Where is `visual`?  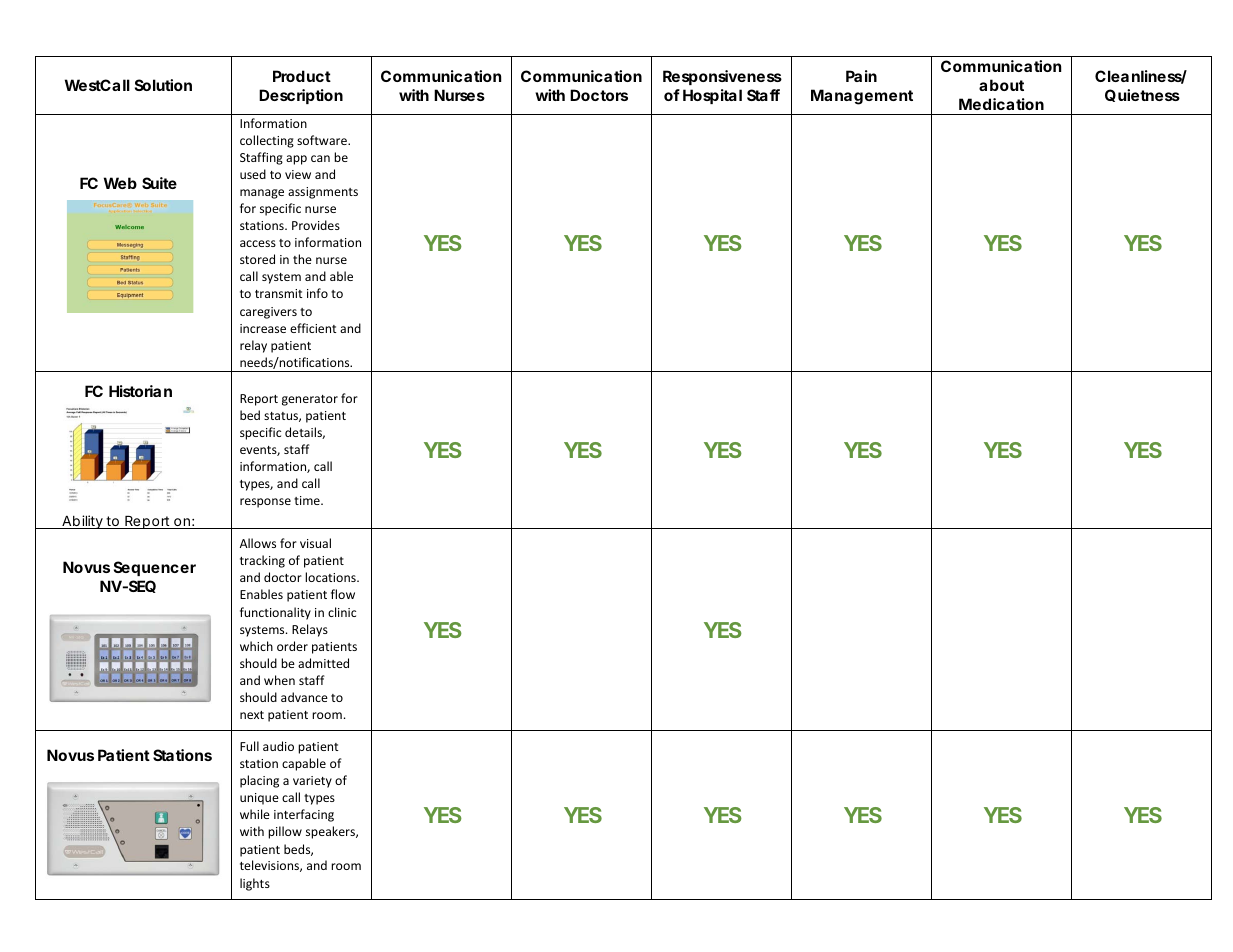
visual is located at coordinates (315, 543).
